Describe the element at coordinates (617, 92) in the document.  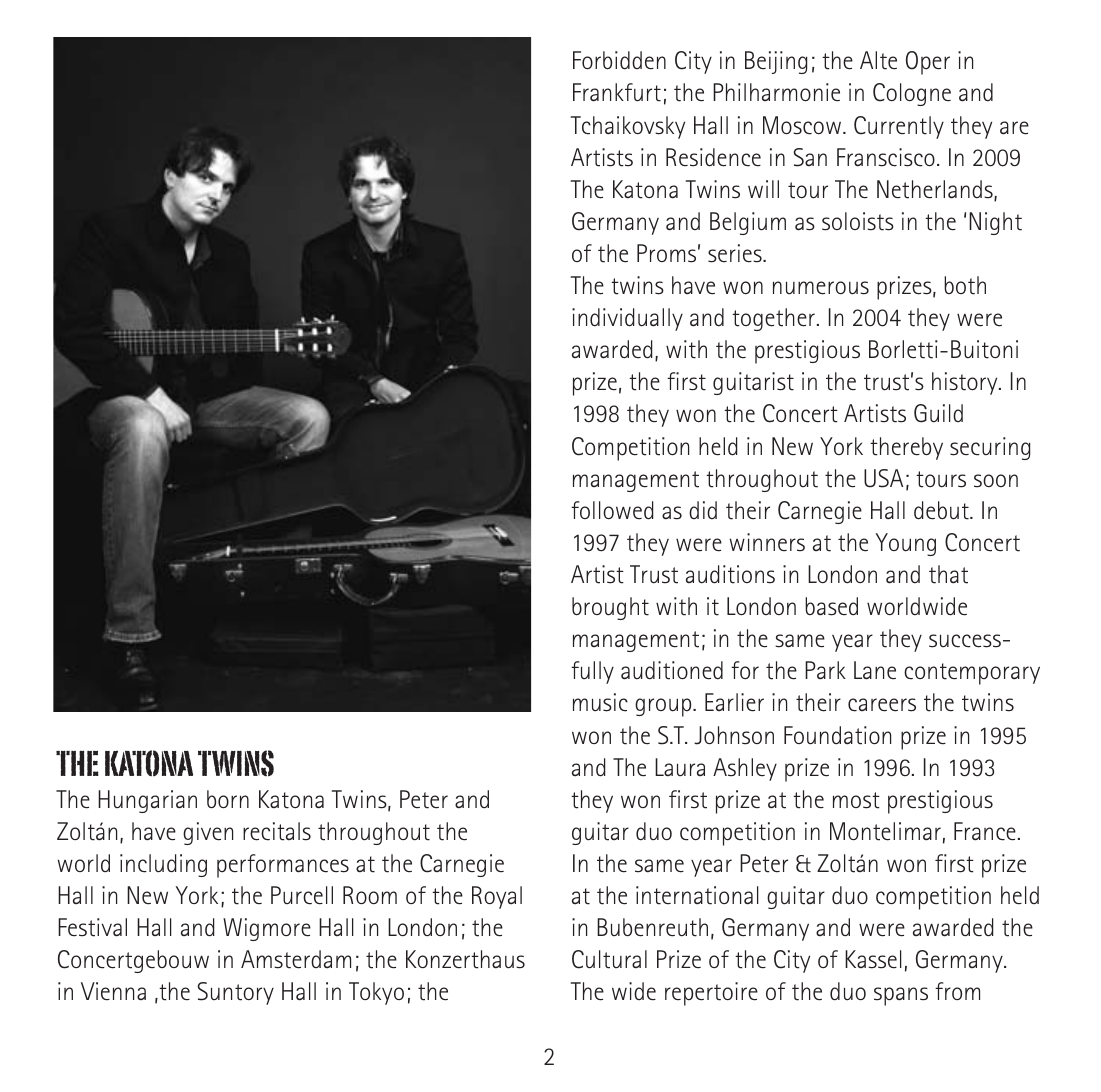
I see `Frankfurt` at that location.
